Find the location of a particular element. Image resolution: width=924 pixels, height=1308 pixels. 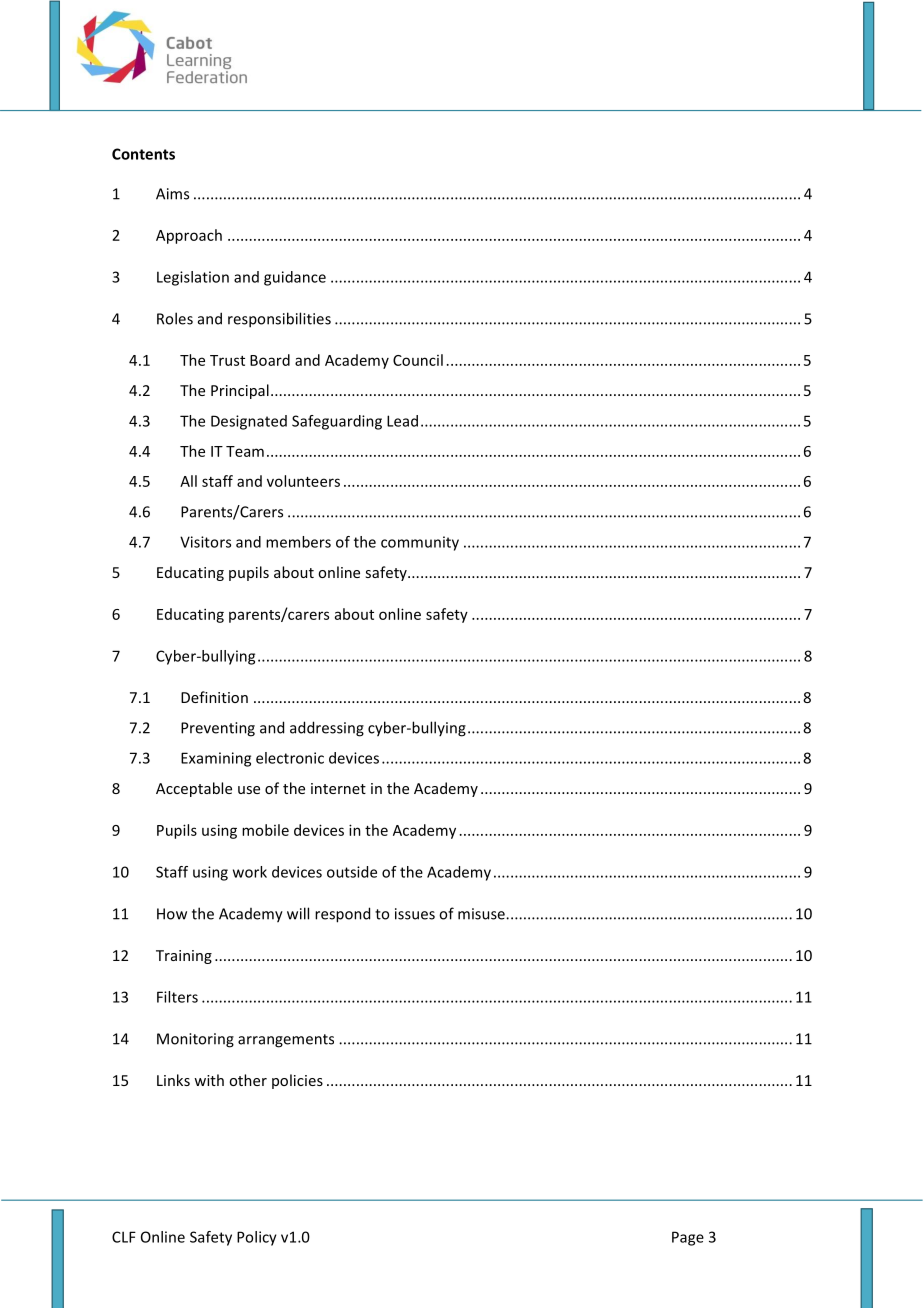

guidance is located at coordinates (295, 278).
